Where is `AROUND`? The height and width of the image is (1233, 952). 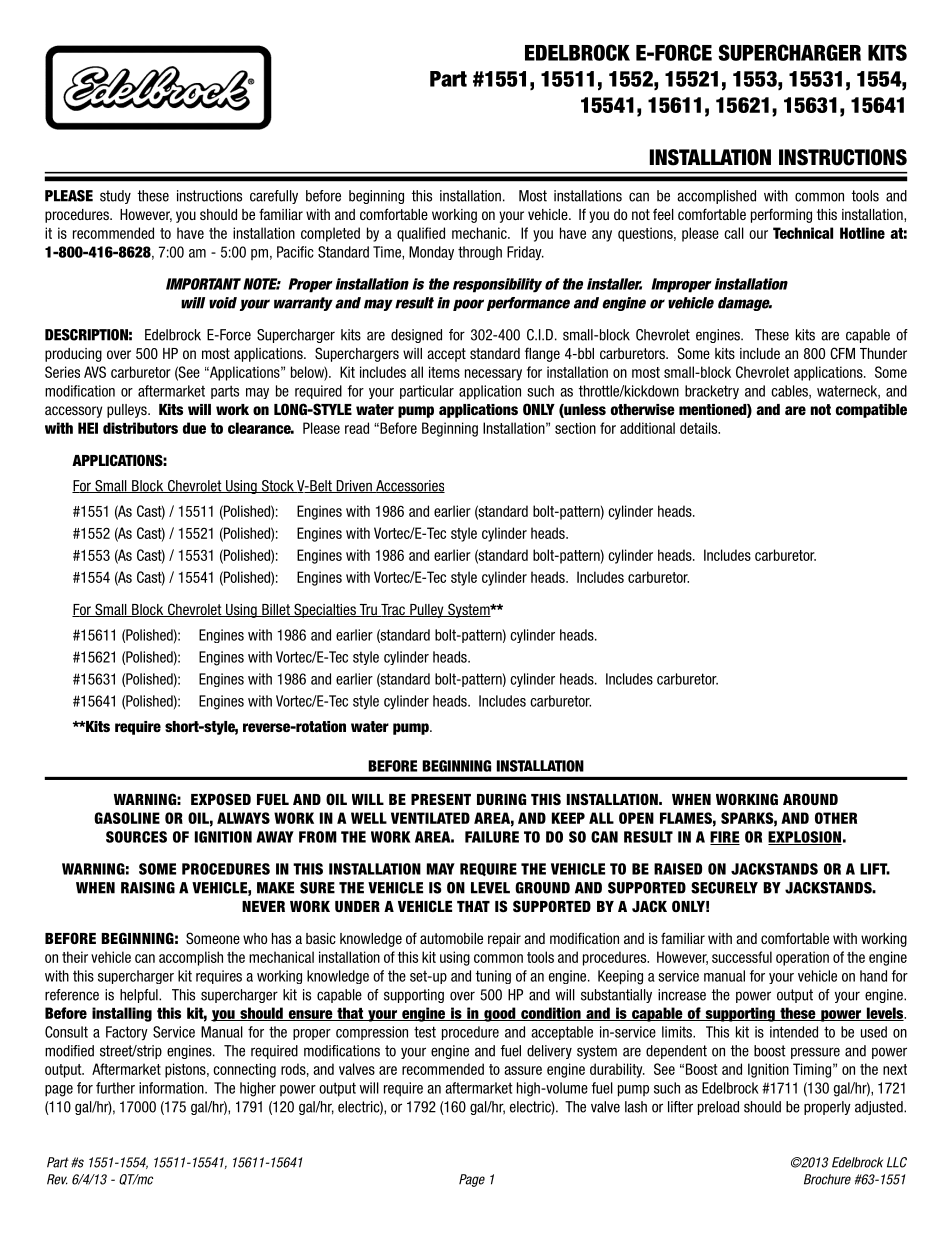
AROUND is located at coordinates (810, 799).
